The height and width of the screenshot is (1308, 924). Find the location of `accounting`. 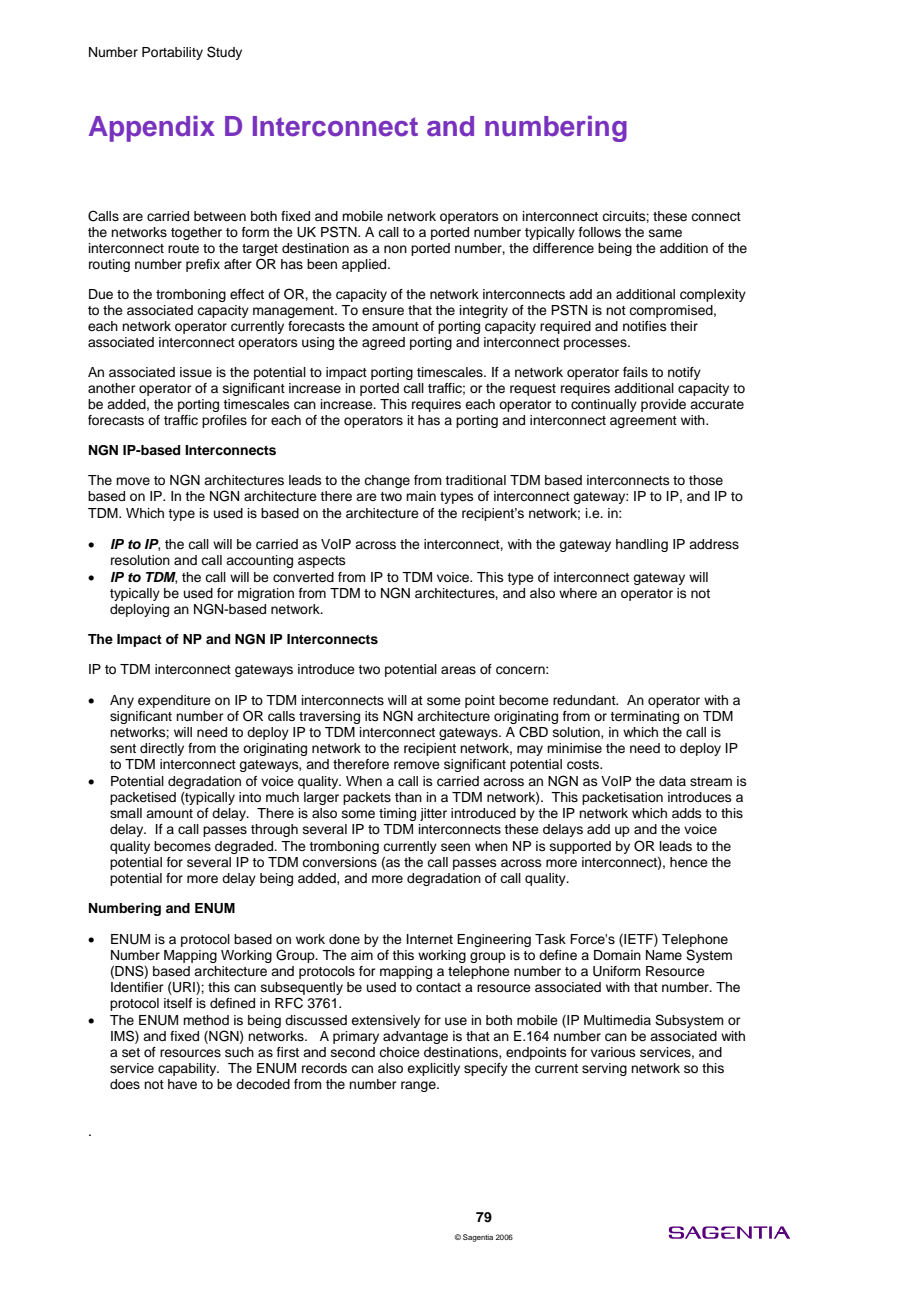

accounting is located at coordinates (259, 561).
